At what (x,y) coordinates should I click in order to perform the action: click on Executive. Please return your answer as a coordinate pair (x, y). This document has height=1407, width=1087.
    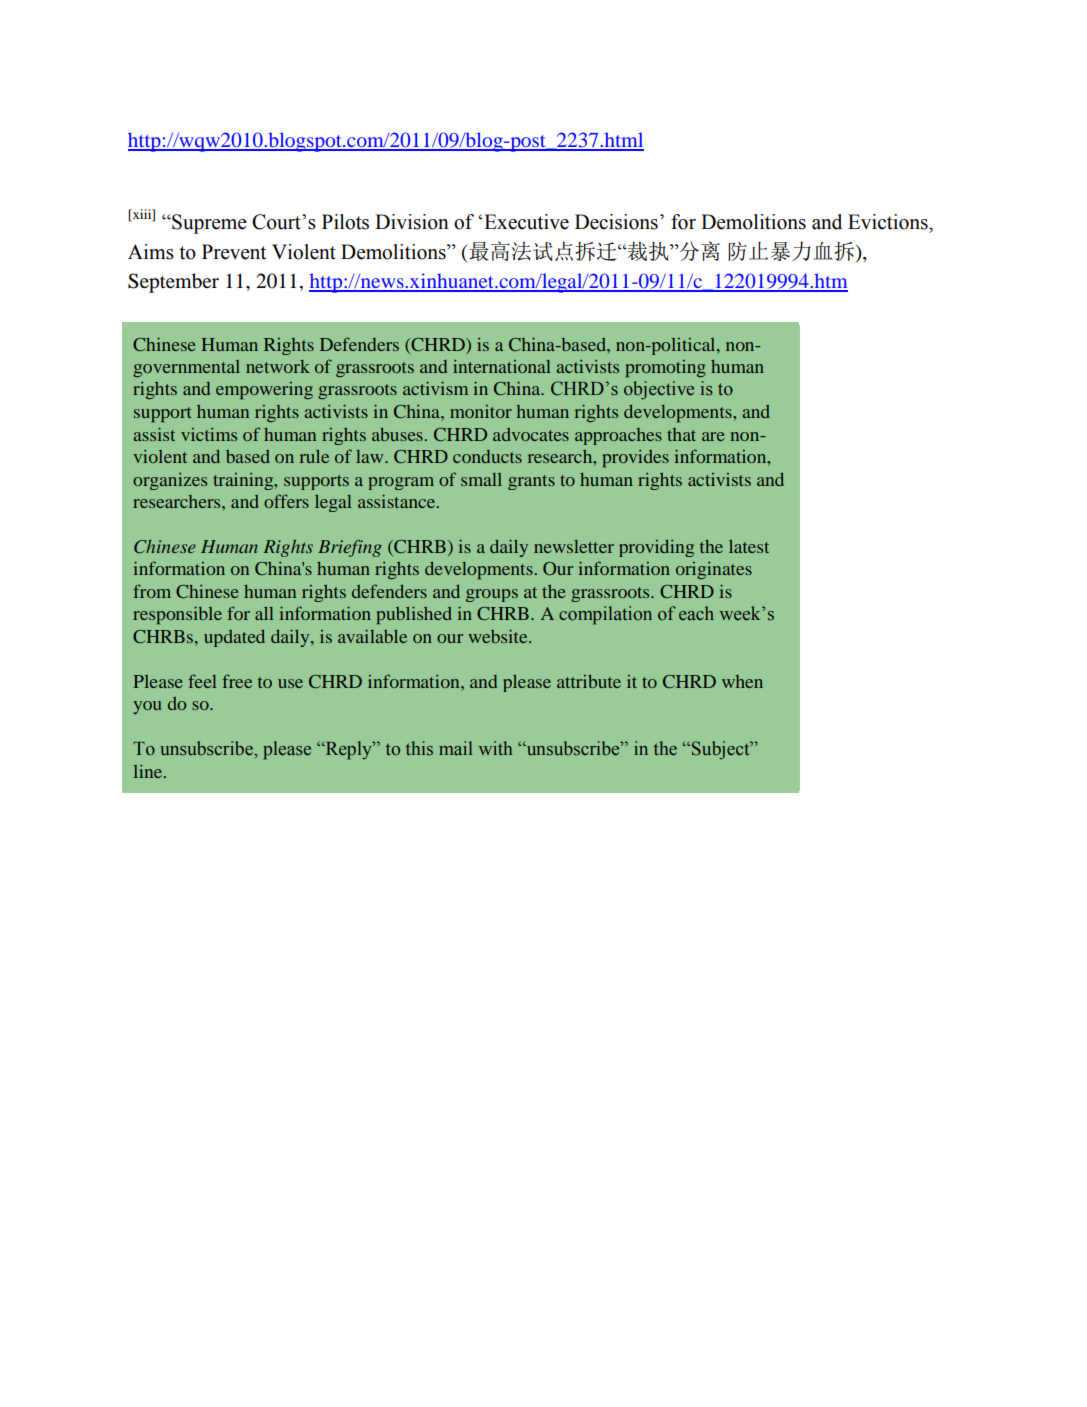
    Looking at the image, I should click on (526, 222).
